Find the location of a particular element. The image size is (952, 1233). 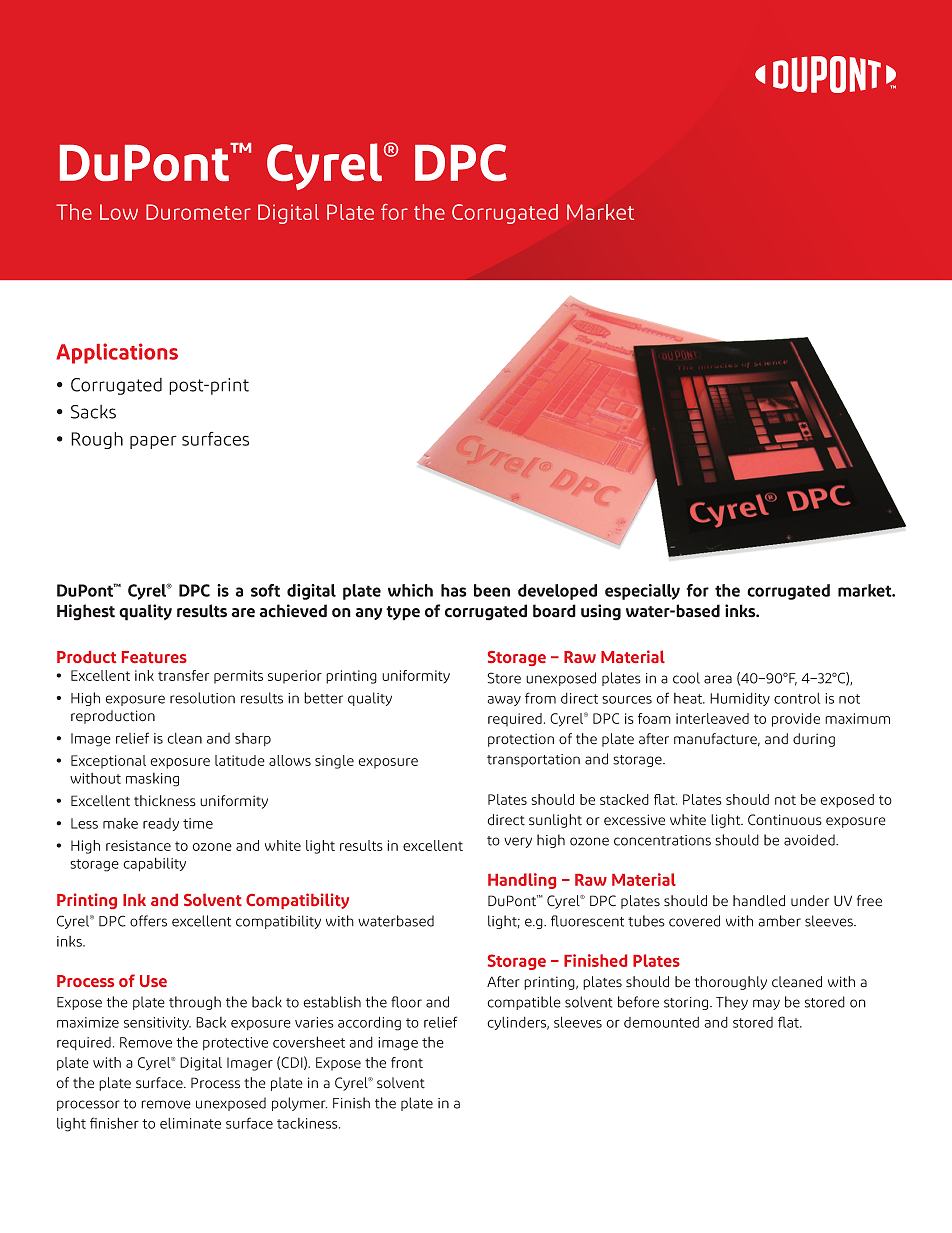

been is located at coordinates (492, 590).
